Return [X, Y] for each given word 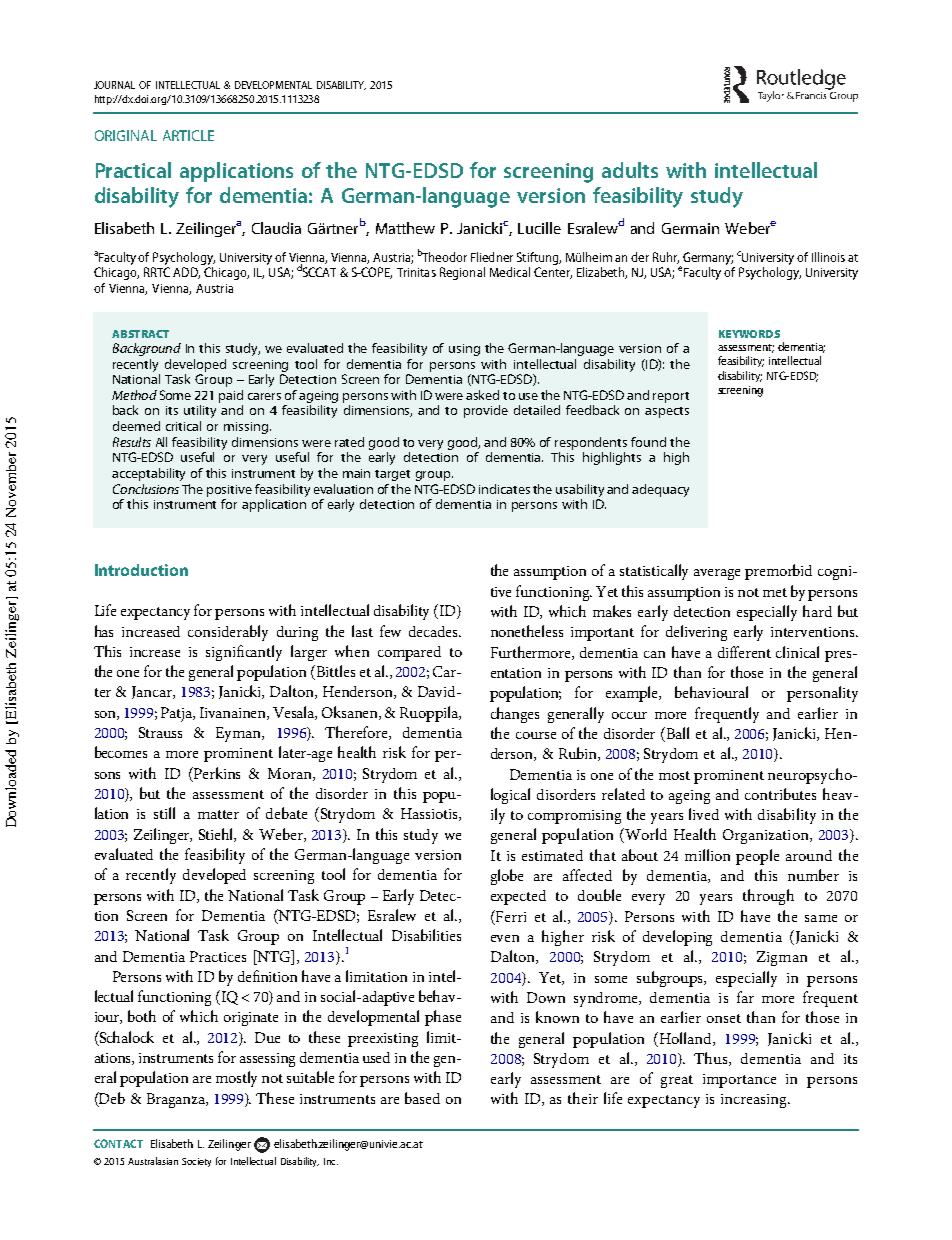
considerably [228, 633]
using [464, 350]
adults [630, 170]
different [744, 652]
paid [231, 396]
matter [218, 814]
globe [507, 877]
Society [196, 1162]
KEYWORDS [749, 334]
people [757, 857]
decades [435, 631]
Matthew [405, 228]
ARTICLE [188, 135]
